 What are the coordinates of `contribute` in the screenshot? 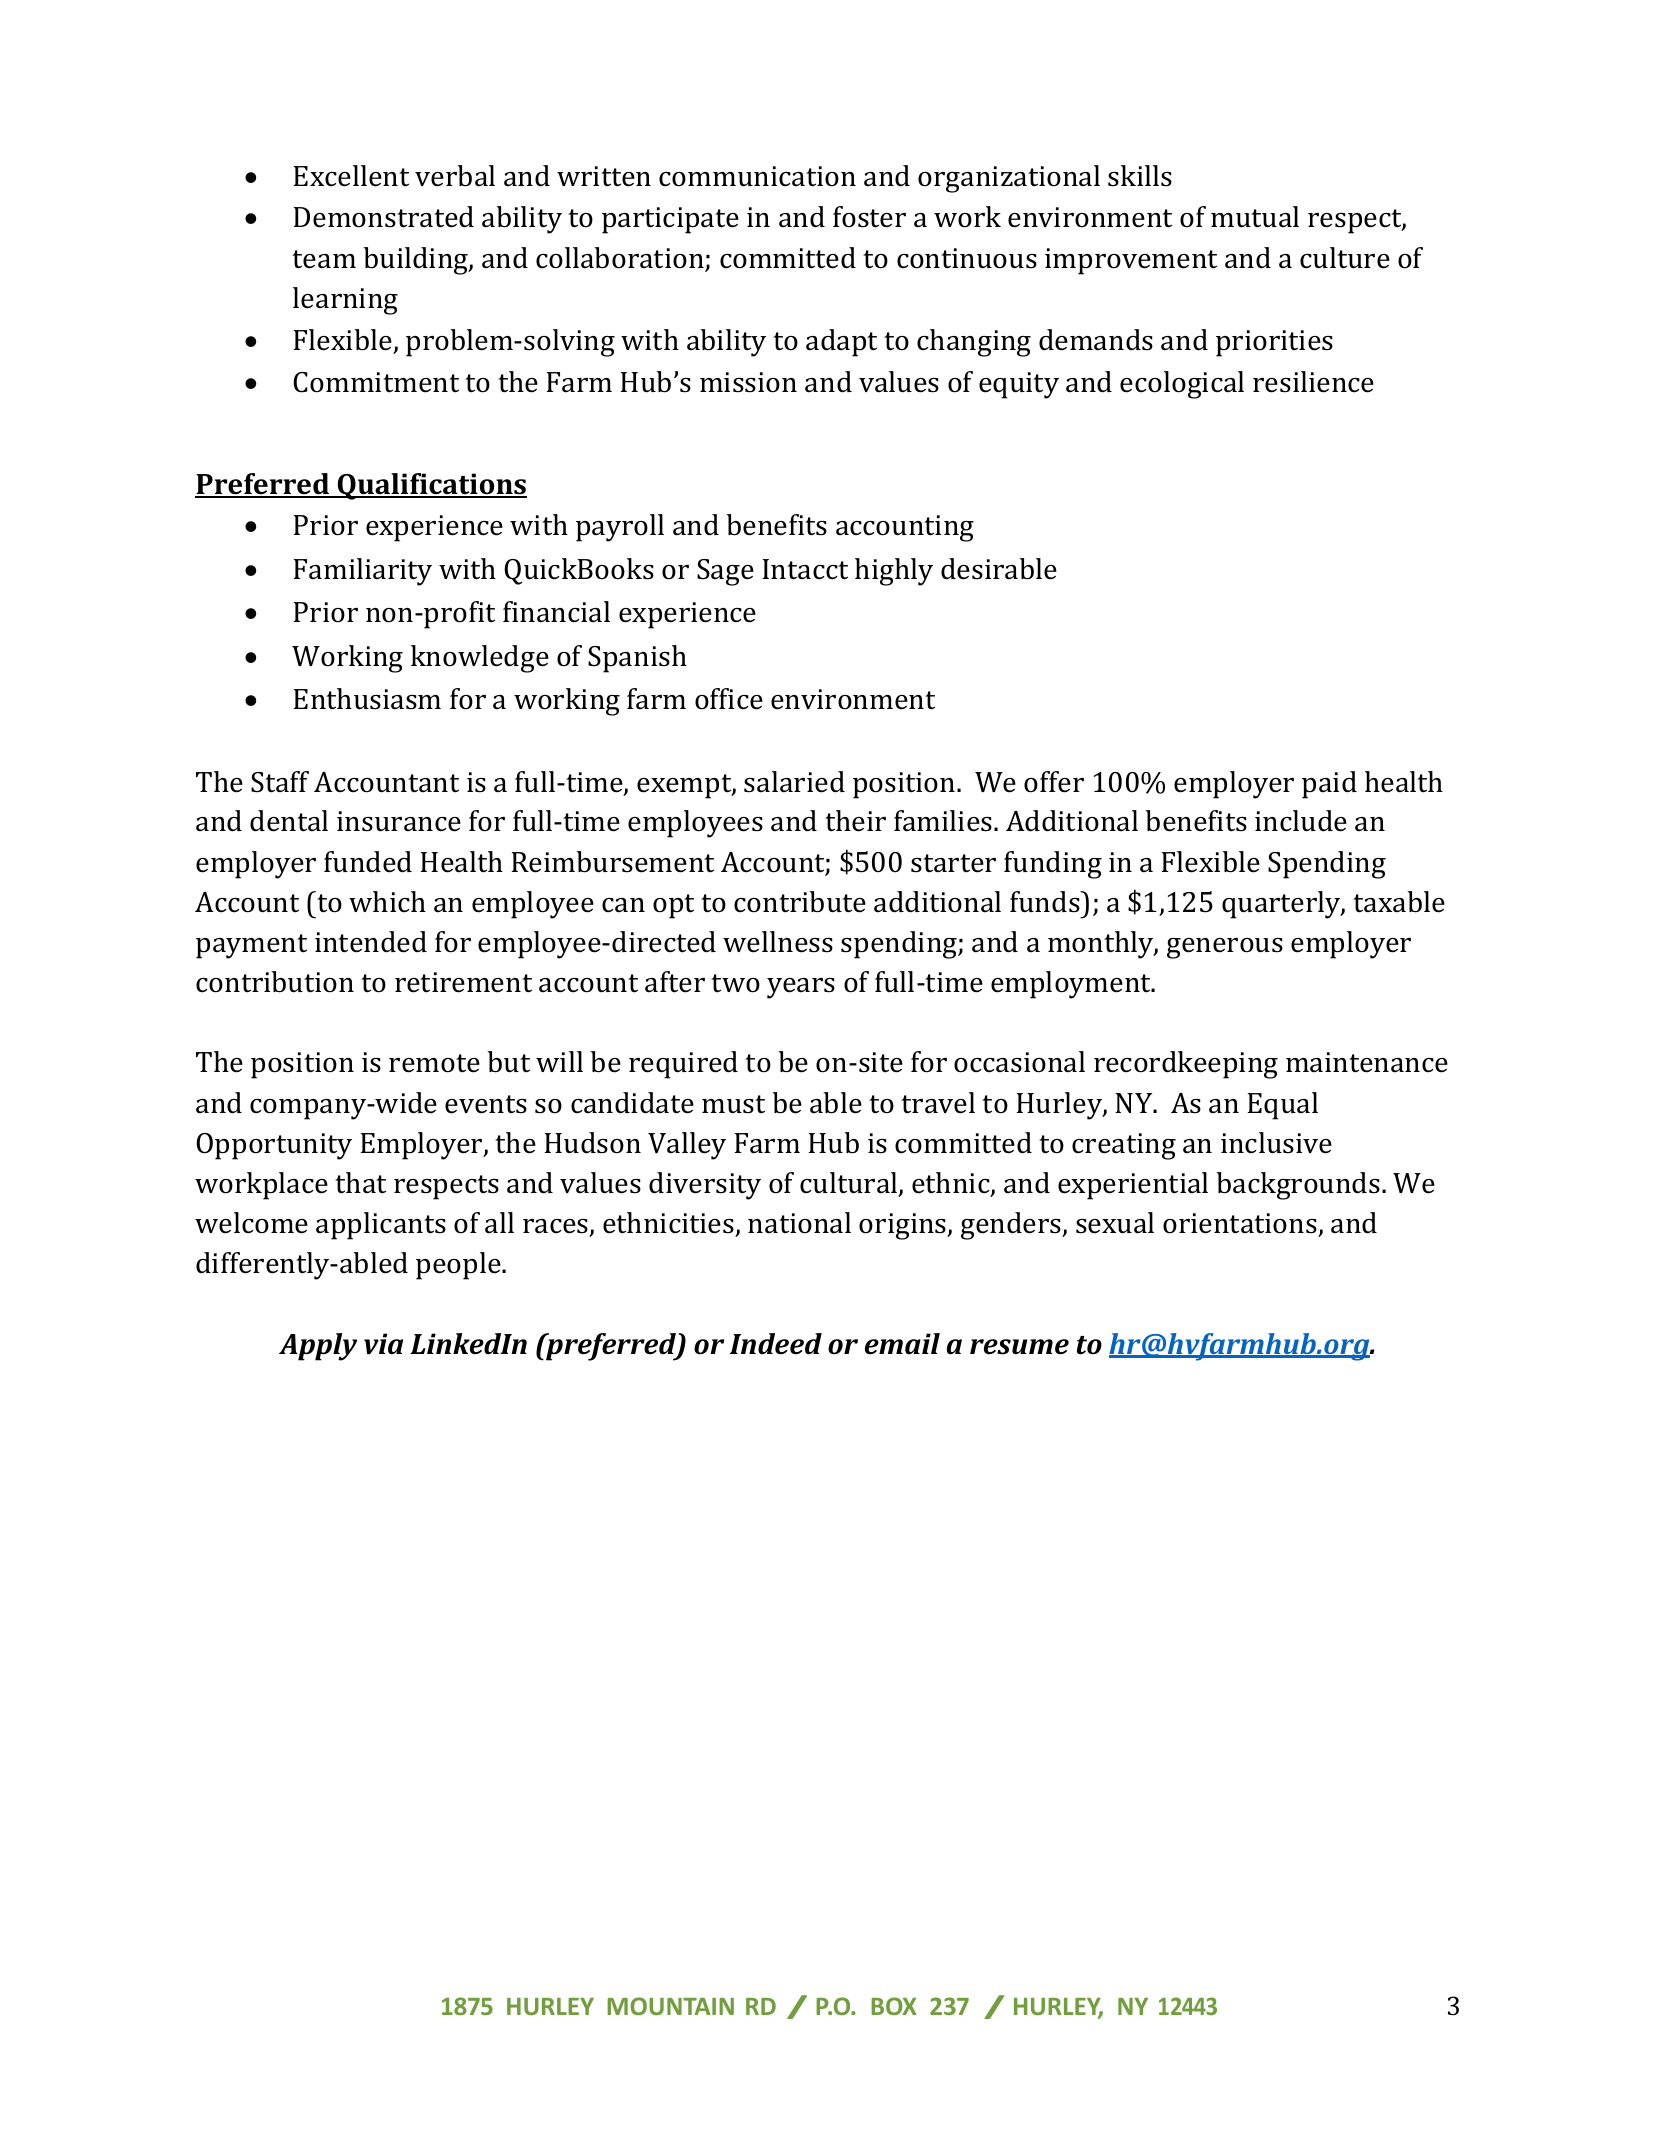 It's located at (800, 902).
